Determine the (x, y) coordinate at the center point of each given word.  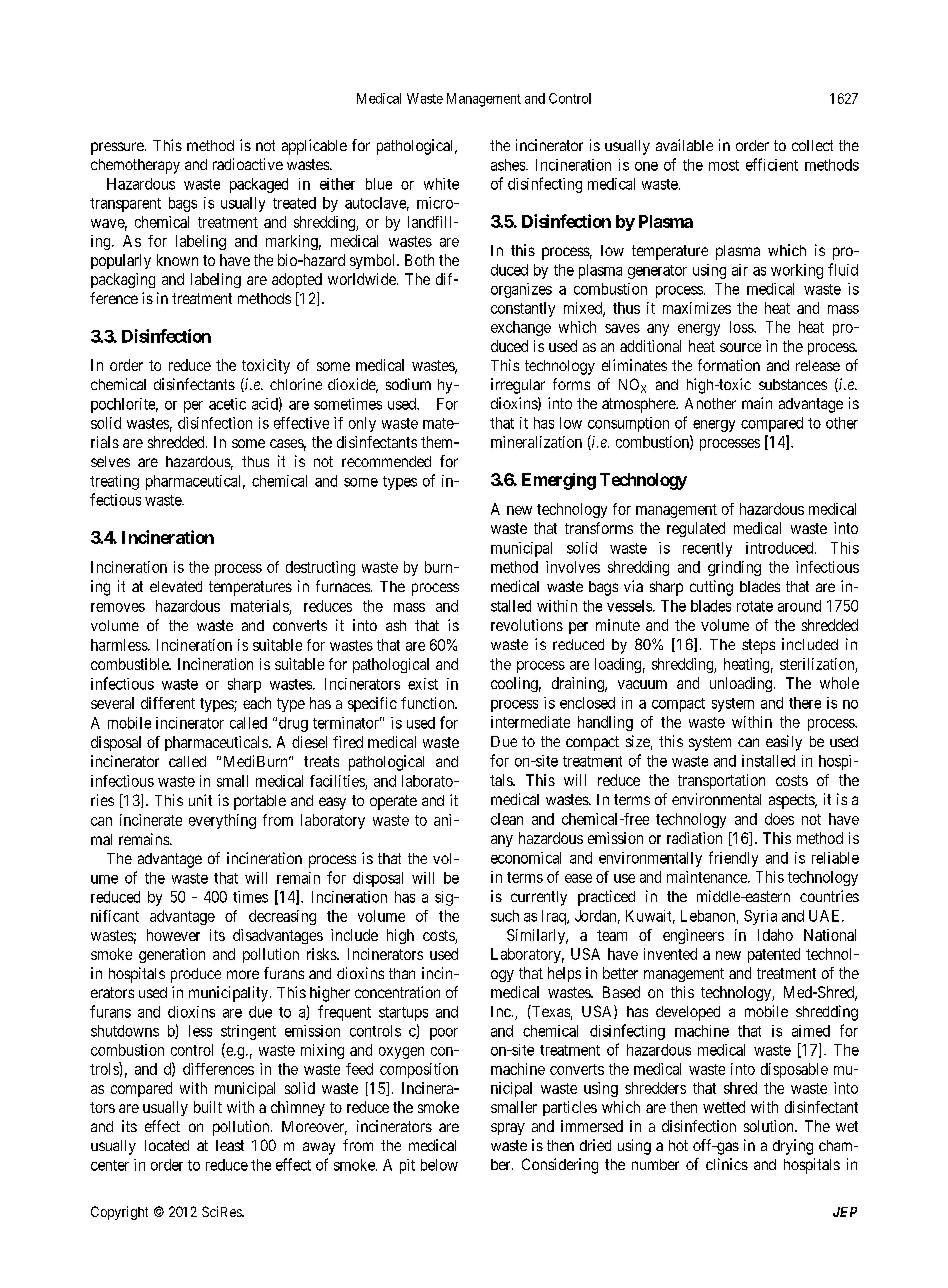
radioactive (248, 164)
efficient (772, 164)
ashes (509, 165)
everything (222, 821)
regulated (696, 529)
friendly (733, 859)
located (167, 1145)
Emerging (559, 481)
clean (507, 819)
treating (114, 482)
